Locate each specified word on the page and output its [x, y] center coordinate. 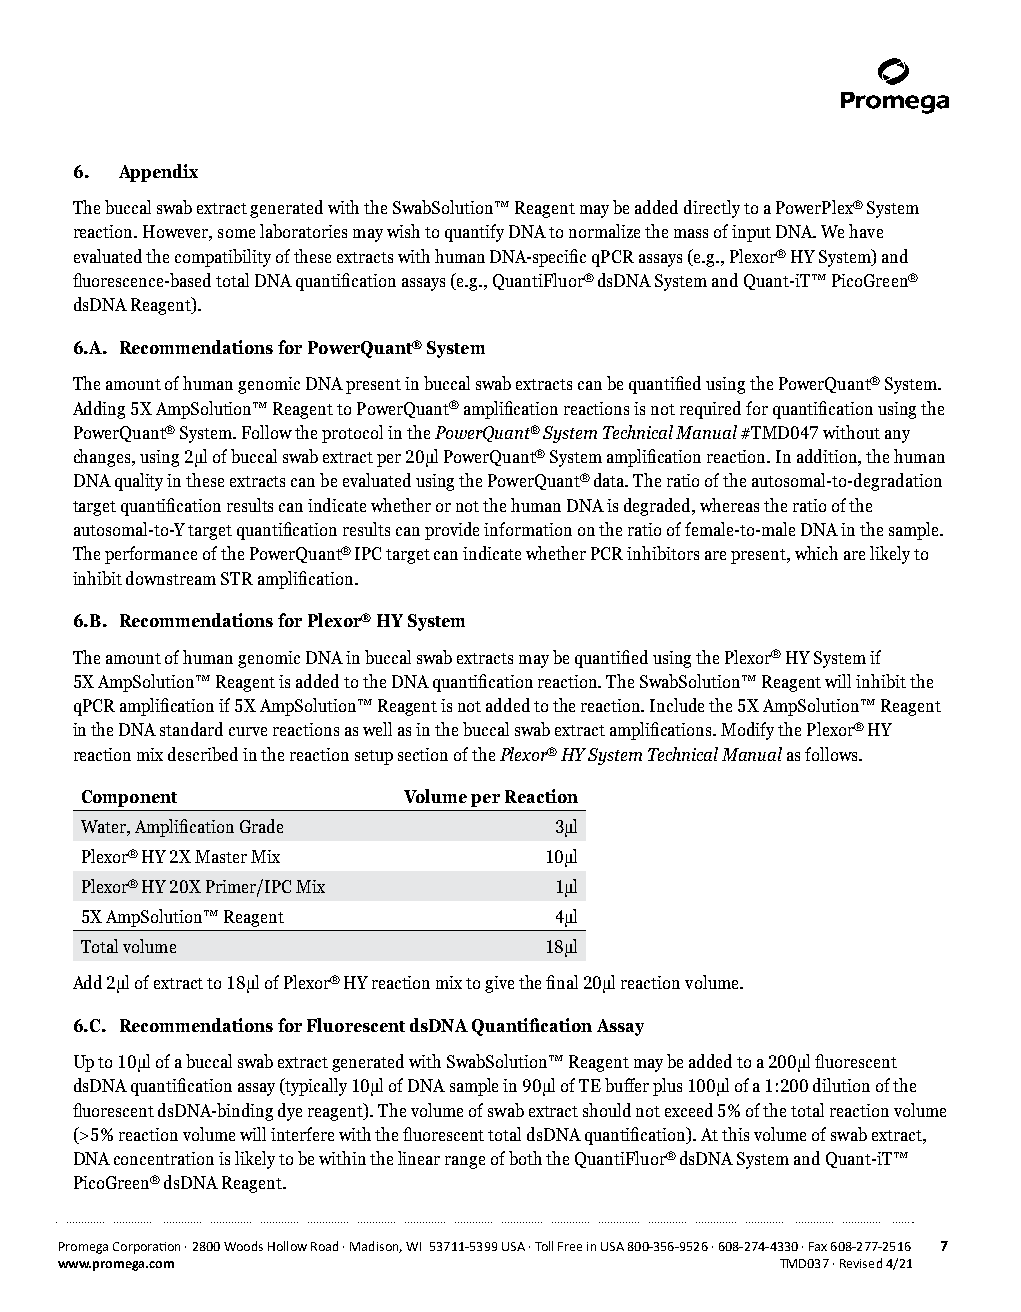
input [751, 233]
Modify [747, 731]
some [236, 233]
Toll [544, 1246]
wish [403, 231]
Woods [243, 1246]
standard [191, 729]
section [423, 754]
